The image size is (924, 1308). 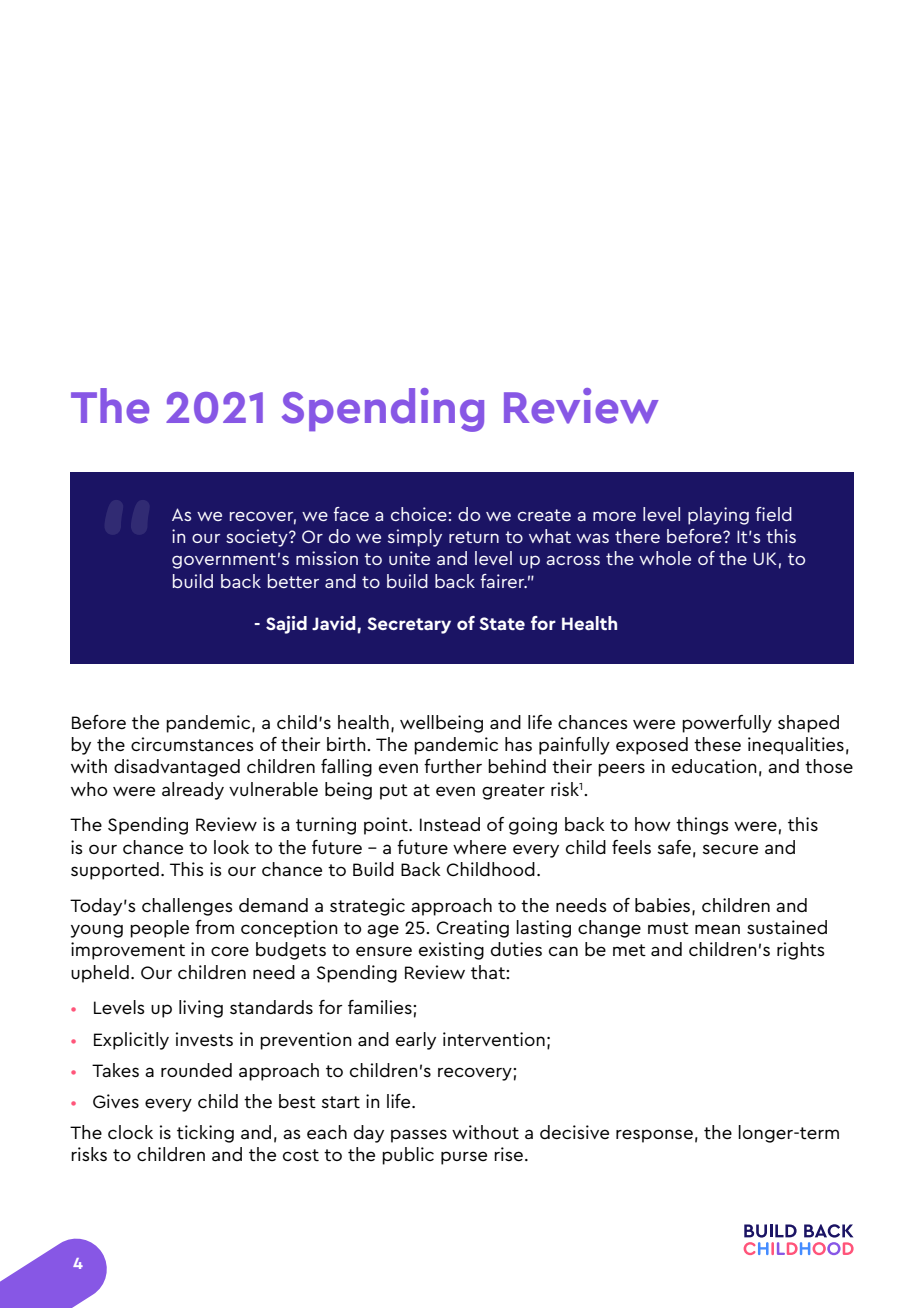 I want to click on powerfully, so click(x=727, y=724).
